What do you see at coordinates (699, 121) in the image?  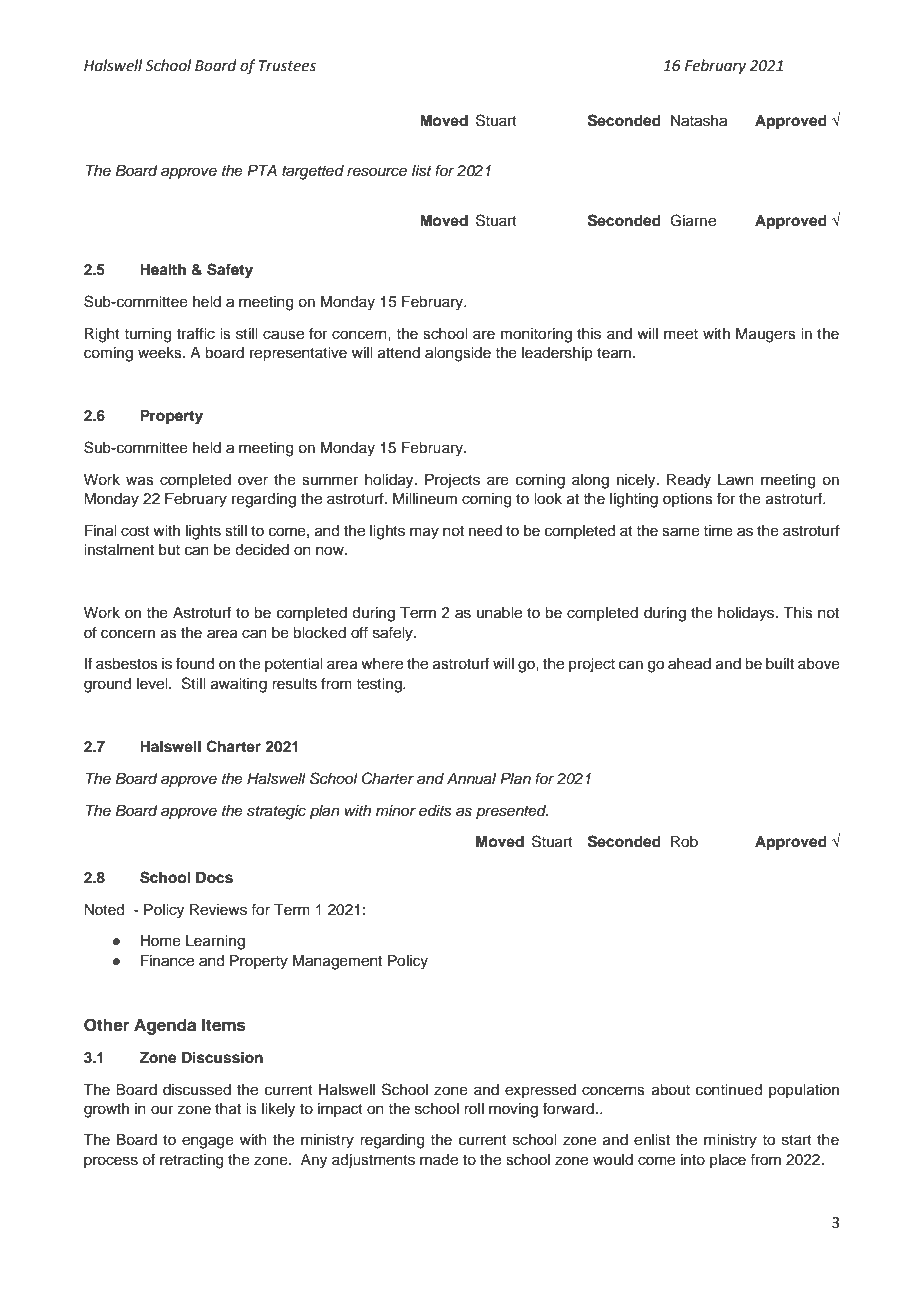 I see `Natasha` at bounding box center [699, 121].
